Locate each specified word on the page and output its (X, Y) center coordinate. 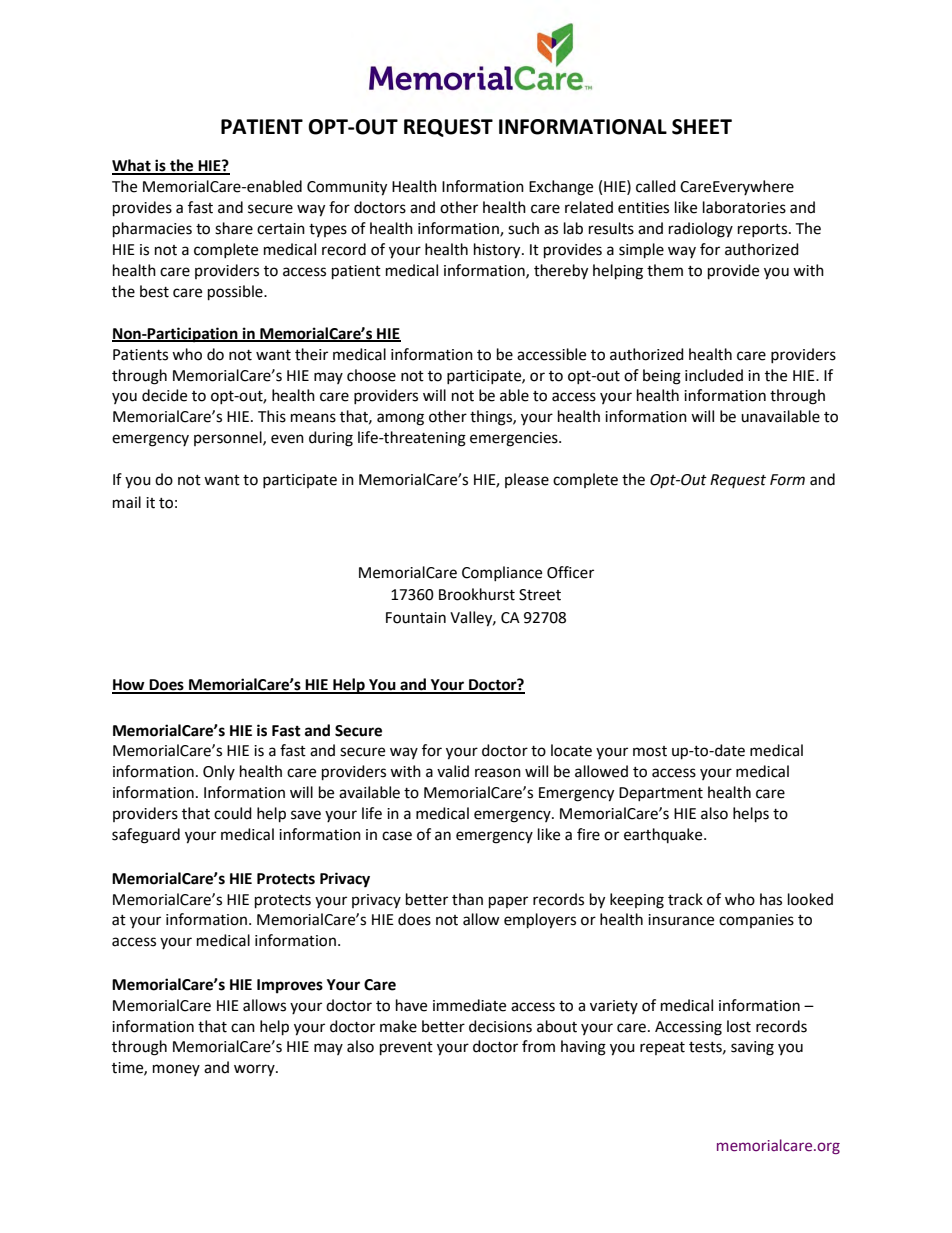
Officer (570, 572)
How (129, 686)
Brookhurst (477, 594)
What (132, 166)
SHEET (702, 127)
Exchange (561, 188)
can (243, 1028)
